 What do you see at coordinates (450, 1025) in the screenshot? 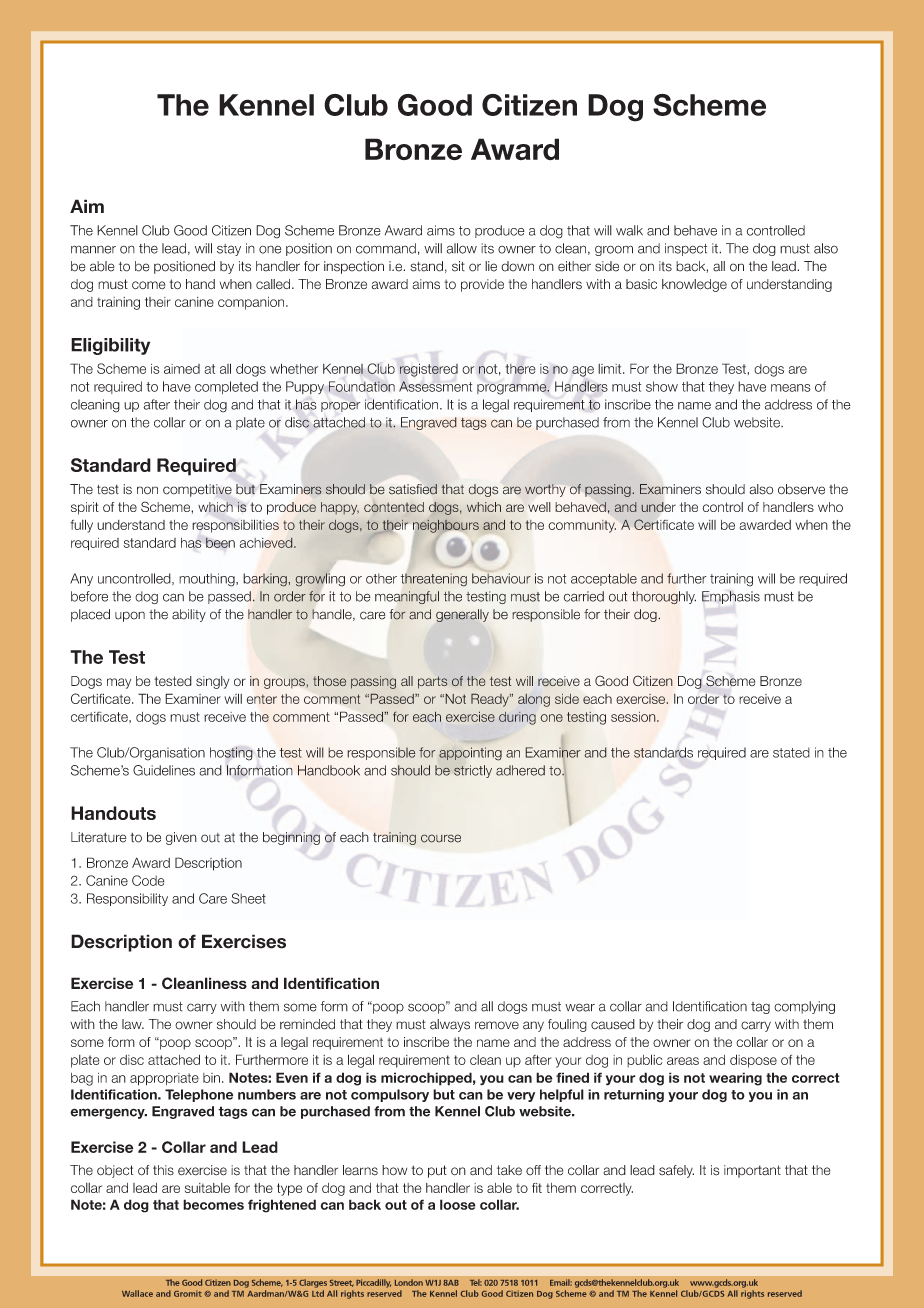
I see `always` at bounding box center [450, 1025].
